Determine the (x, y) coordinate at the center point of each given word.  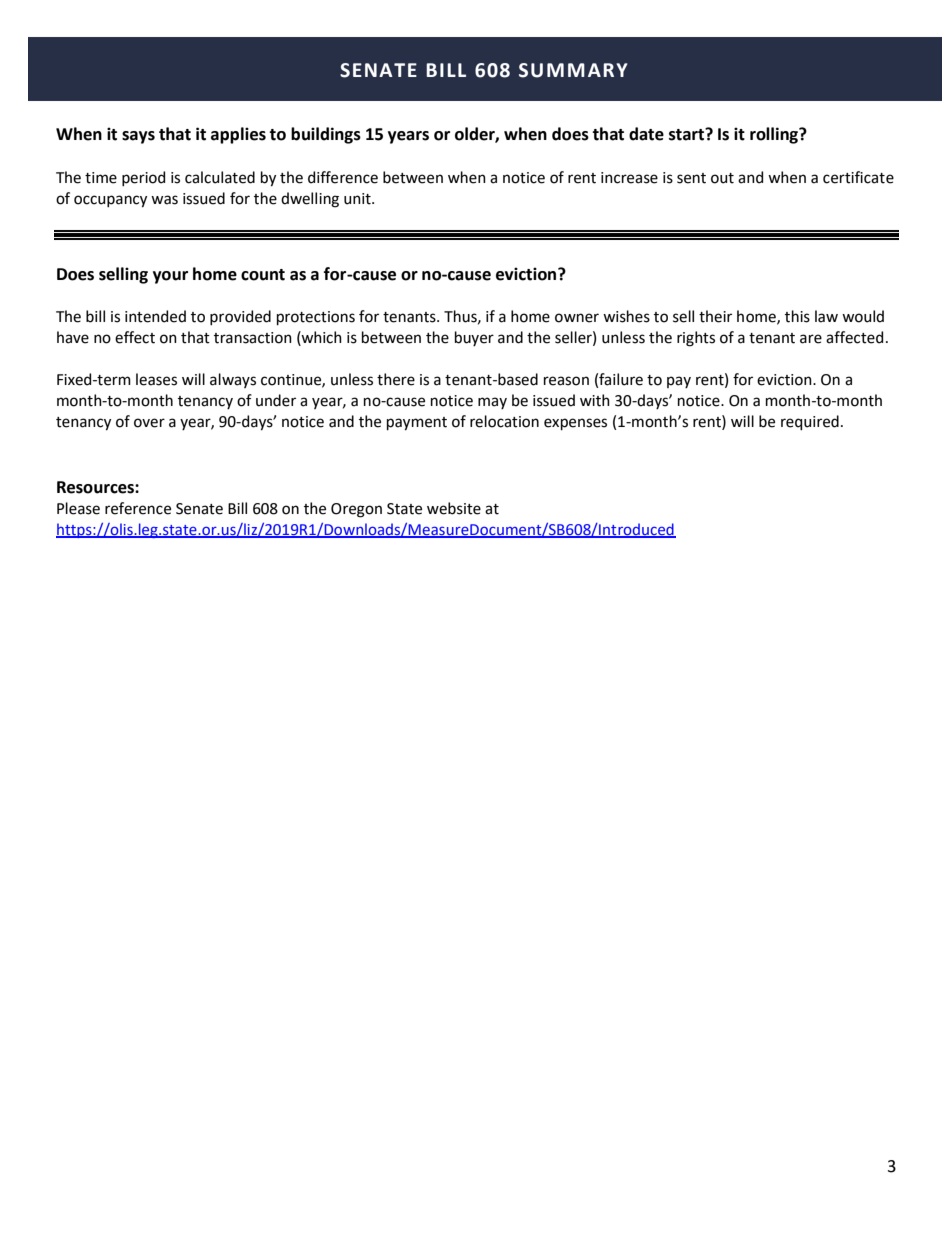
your (170, 277)
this (797, 316)
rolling (775, 135)
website (454, 508)
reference (138, 508)
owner (577, 318)
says (138, 137)
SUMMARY (573, 70)
